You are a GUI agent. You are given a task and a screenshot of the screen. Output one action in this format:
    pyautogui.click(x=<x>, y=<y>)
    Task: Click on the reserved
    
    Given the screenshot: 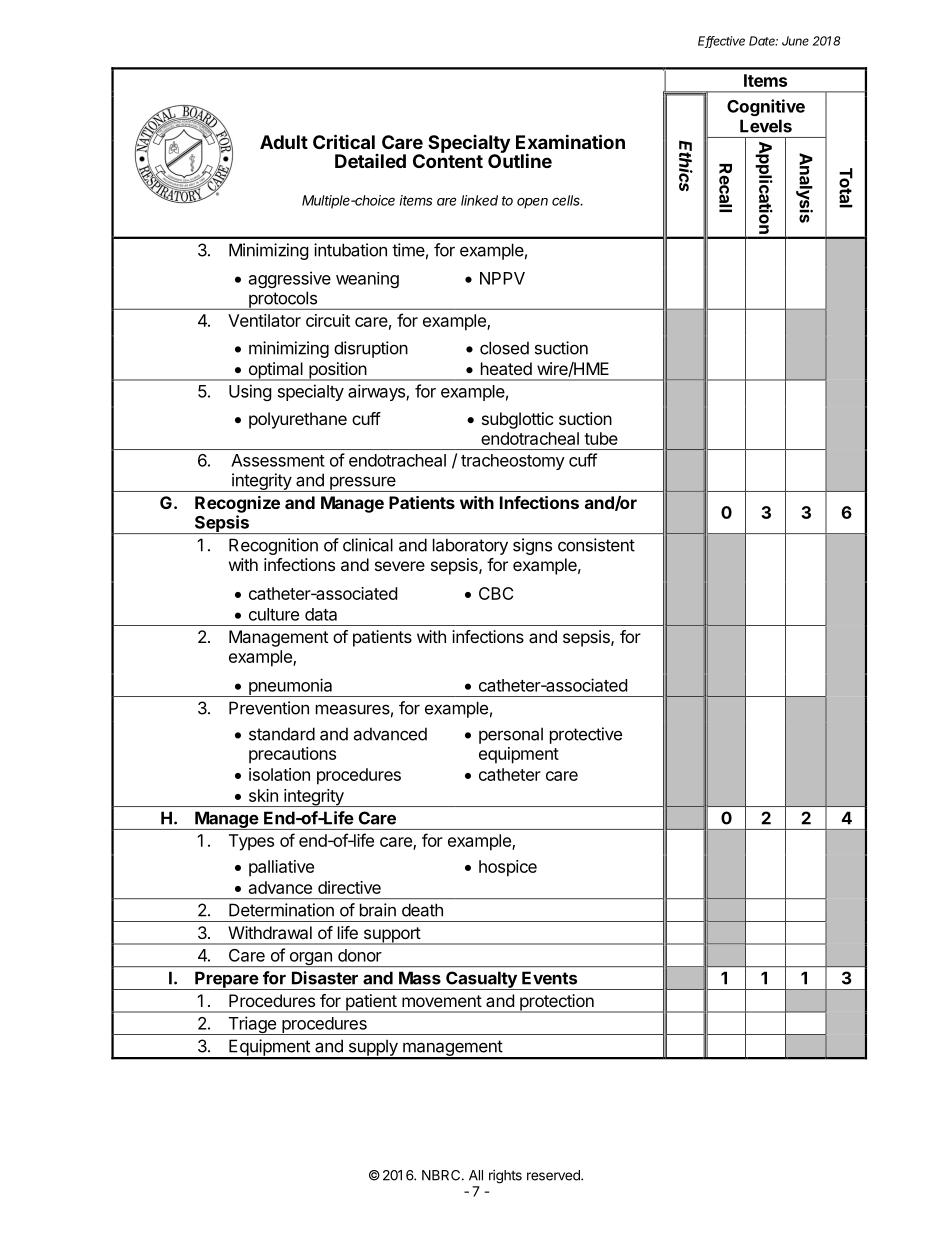 What is the action you would take?
    pyautogui.click(x=554, y=1175)
